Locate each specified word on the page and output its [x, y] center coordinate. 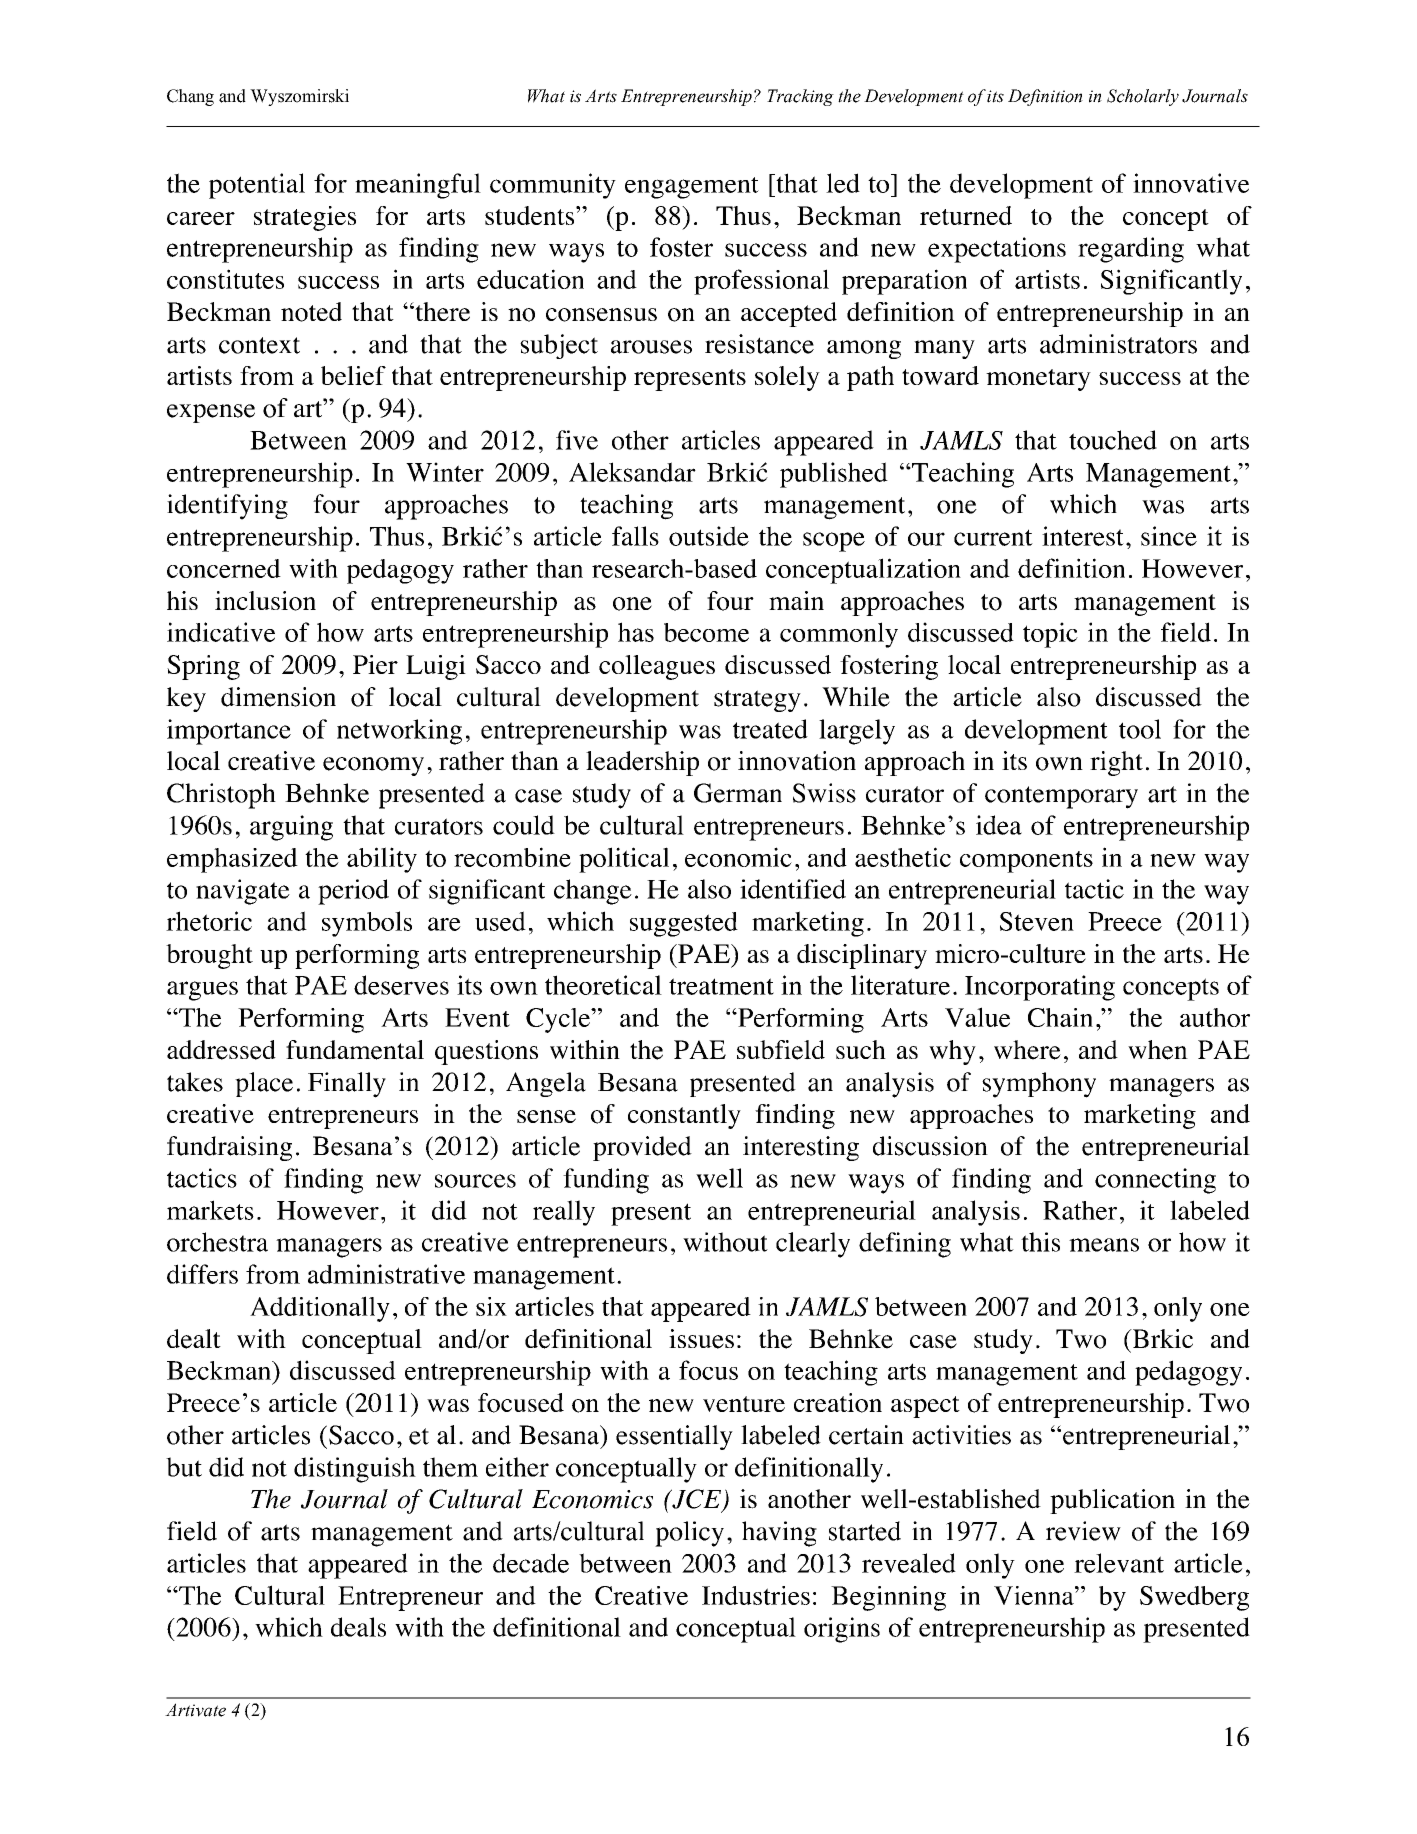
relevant [1119, 1563]
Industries [756, 1595]
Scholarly [1143, 97]
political [624, 860]
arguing [291, 828]
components [1026, 862]
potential [257, 186]
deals [358, 1627]
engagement [692, 188]
